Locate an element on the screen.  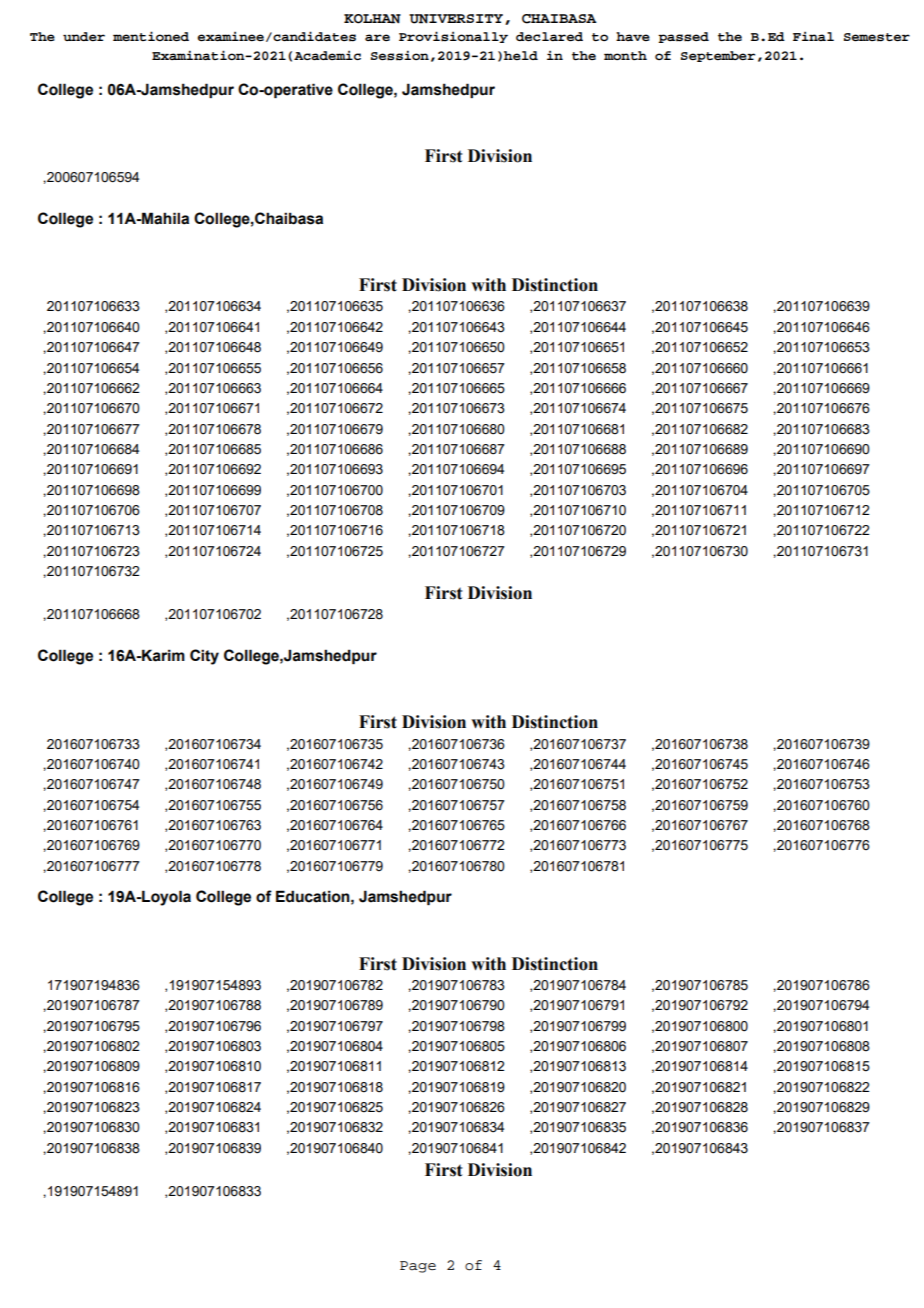
month is located at coordinates (625, 55).
